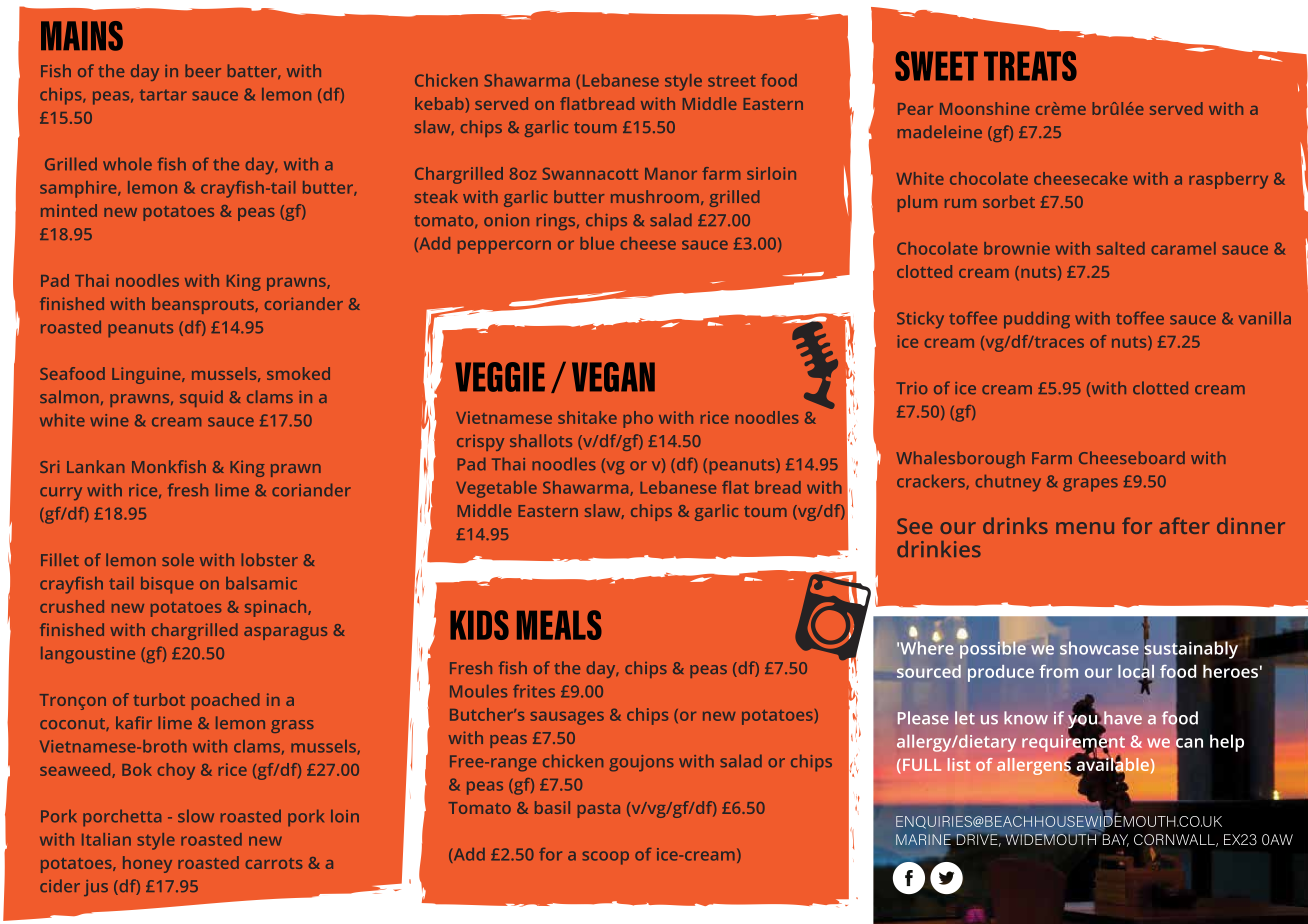  What do you see at coordinates (1090, 485) in the screenshot?
I see `grapes` at bounding box center [1090, 485].
